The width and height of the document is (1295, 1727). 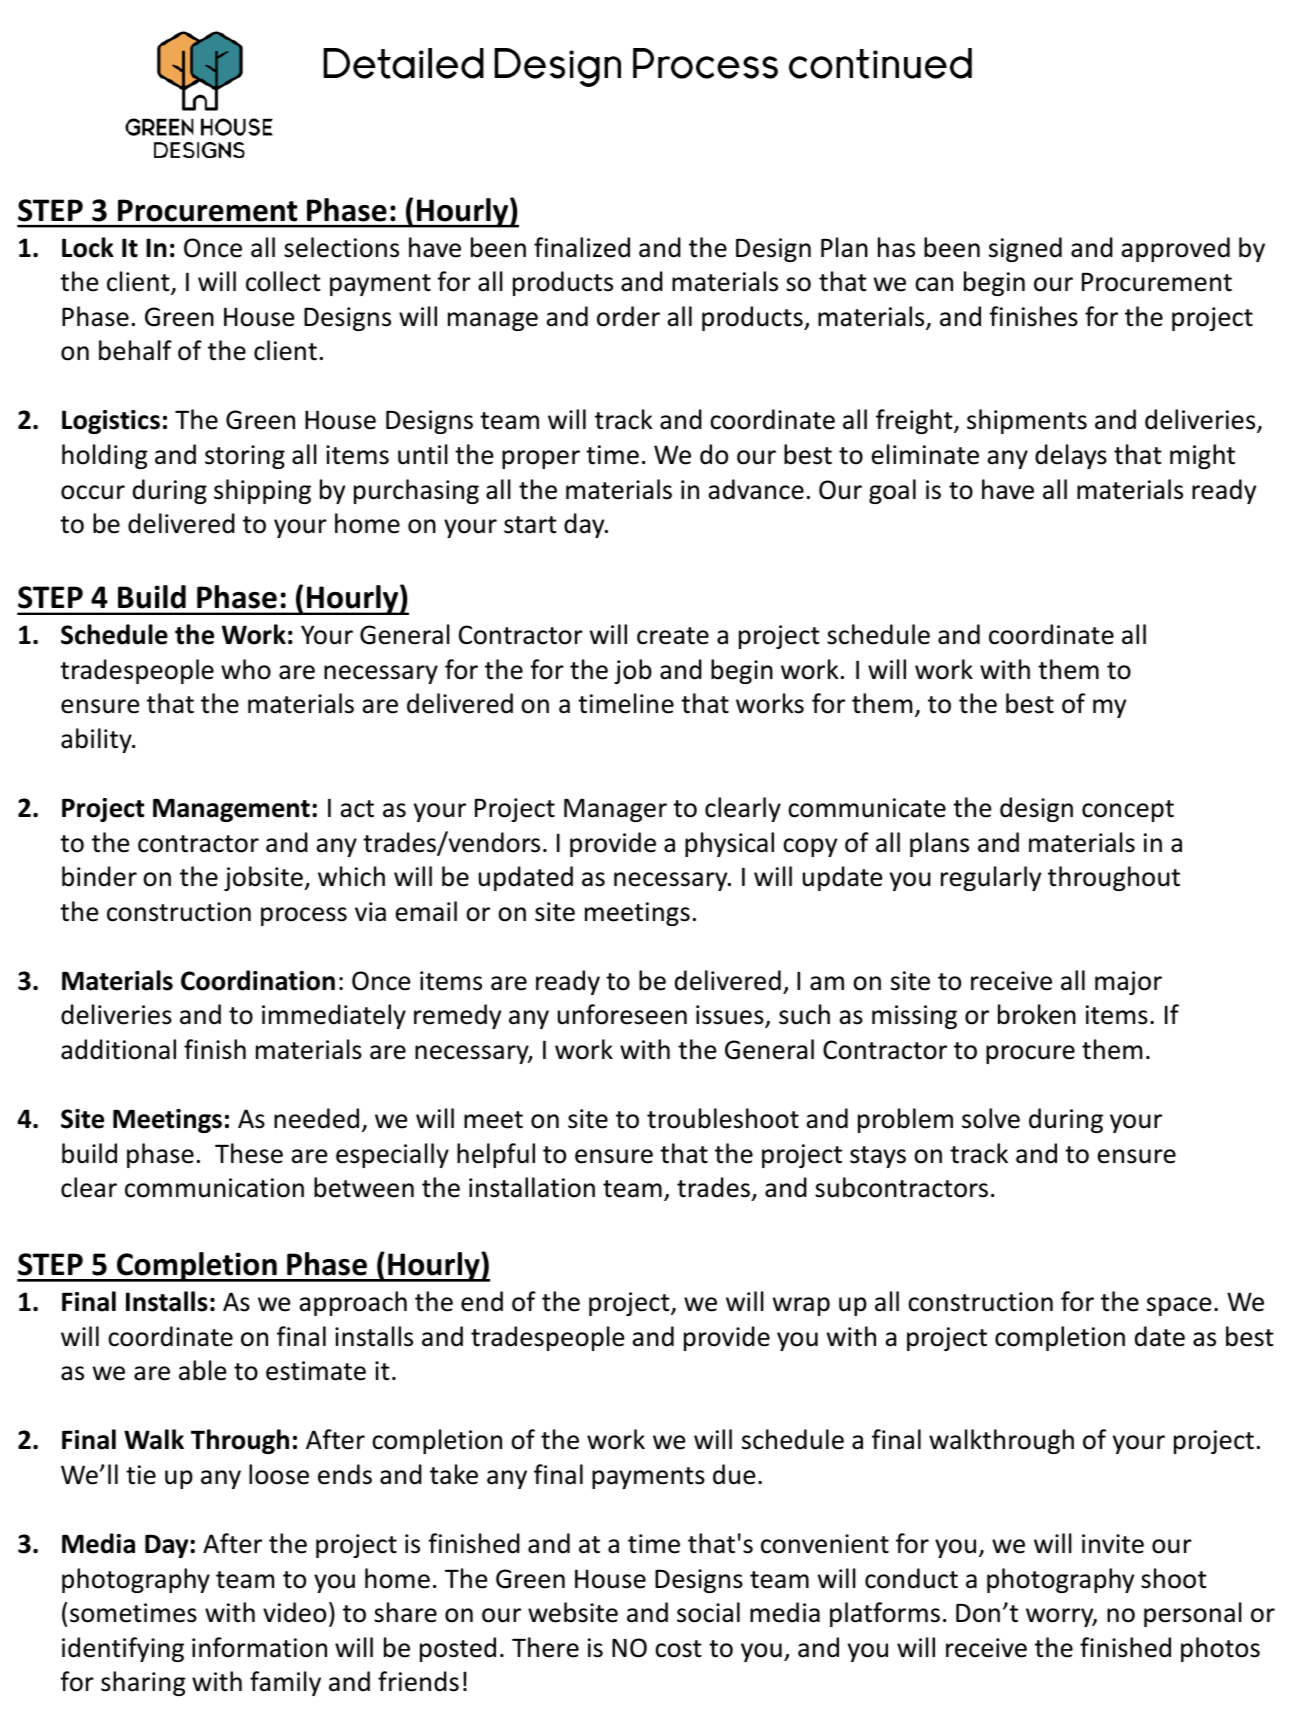 What do you see at coordinates (259, 1647) in the document?
I see `information` at bounding box center [259, 1647].
